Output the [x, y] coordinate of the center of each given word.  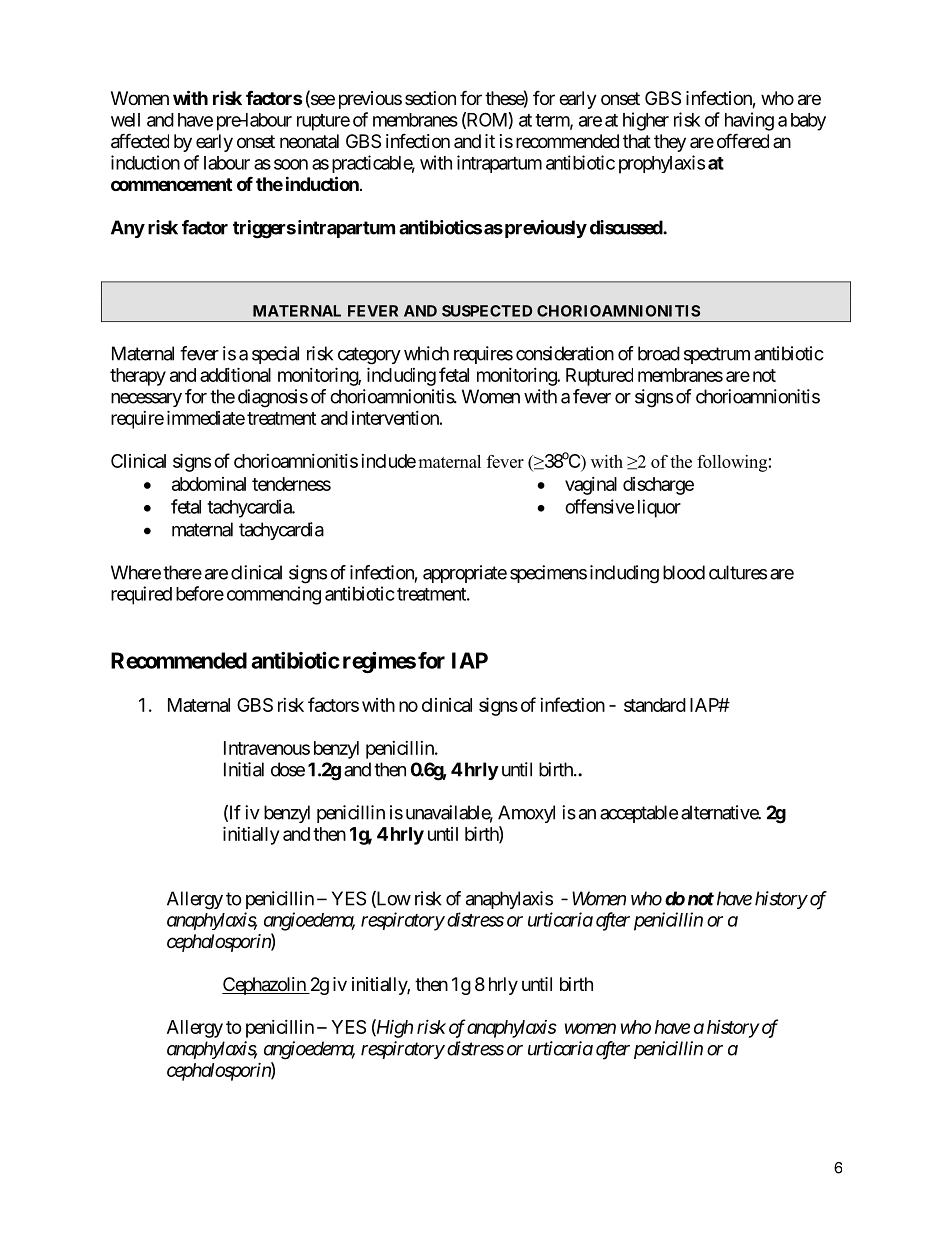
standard [655, 705]
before [200, 593]
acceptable [639, 814]
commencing [274, 595]
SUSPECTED [487, 311]
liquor [659, 508]
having [749, 121]
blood [684, 572]
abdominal [209, 484]
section [430, 98]
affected [140, 141]
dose [288, 769]
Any [128, 229]
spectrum [717, 355]
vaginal [591, 486]
